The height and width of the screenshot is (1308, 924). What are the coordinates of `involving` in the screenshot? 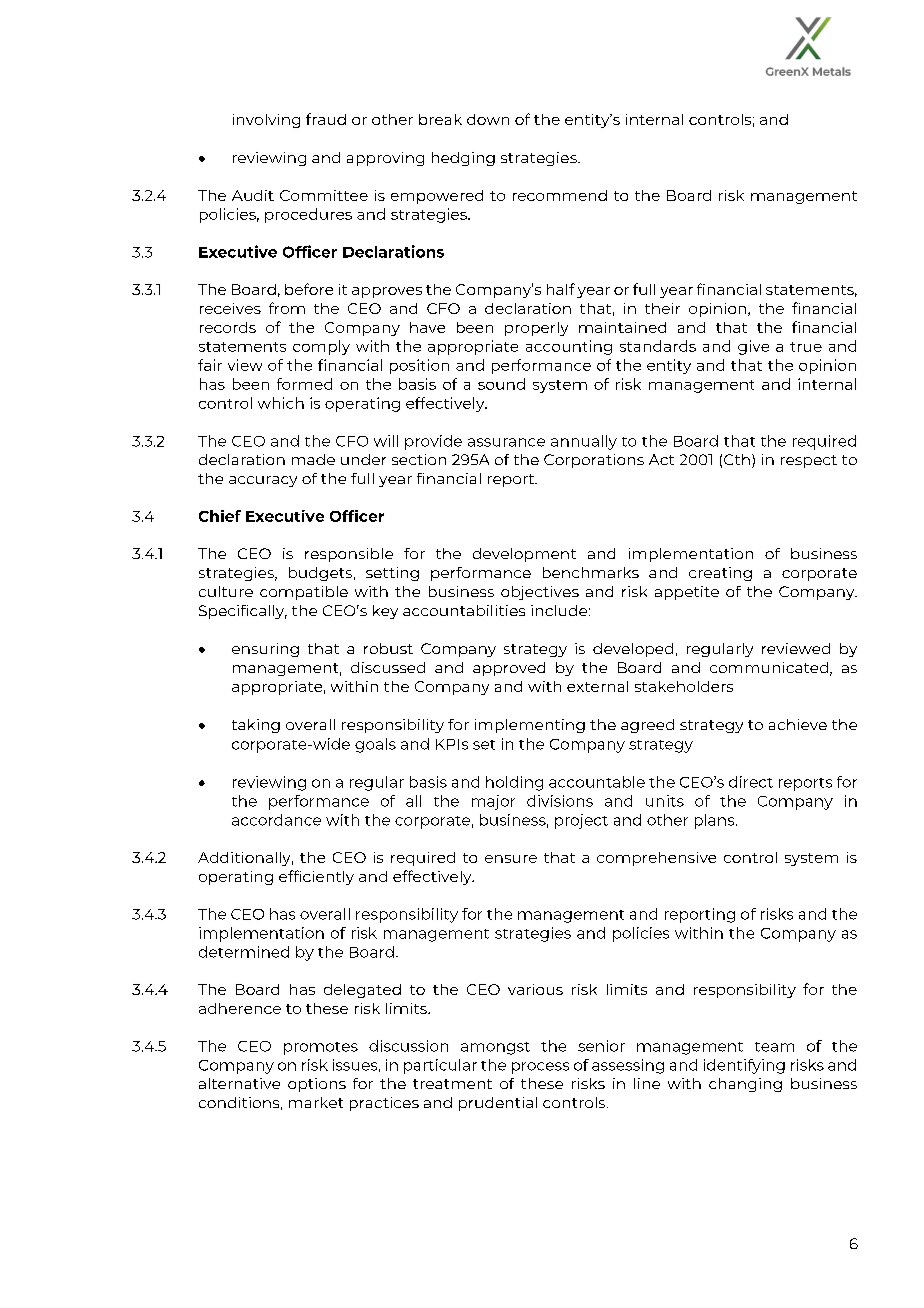 It's located at (266, 121).
